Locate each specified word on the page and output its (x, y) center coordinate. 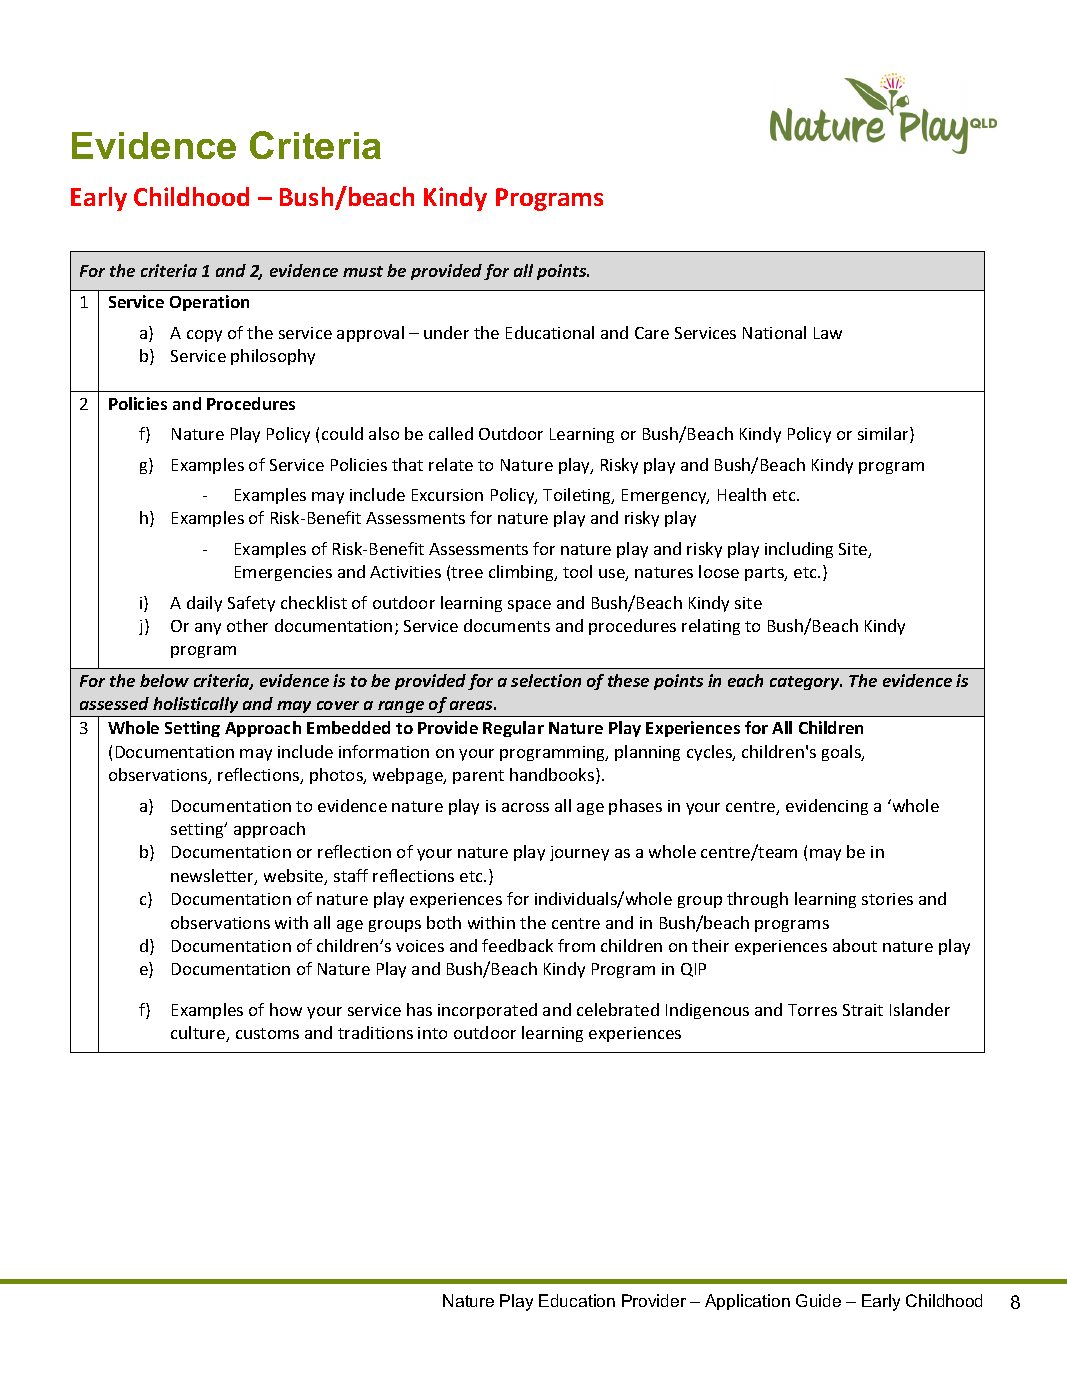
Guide (818, 1300)
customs (267, 1033)
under (446, 332)
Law (828, 333)
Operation (209, 303)
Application (747, 1302)
